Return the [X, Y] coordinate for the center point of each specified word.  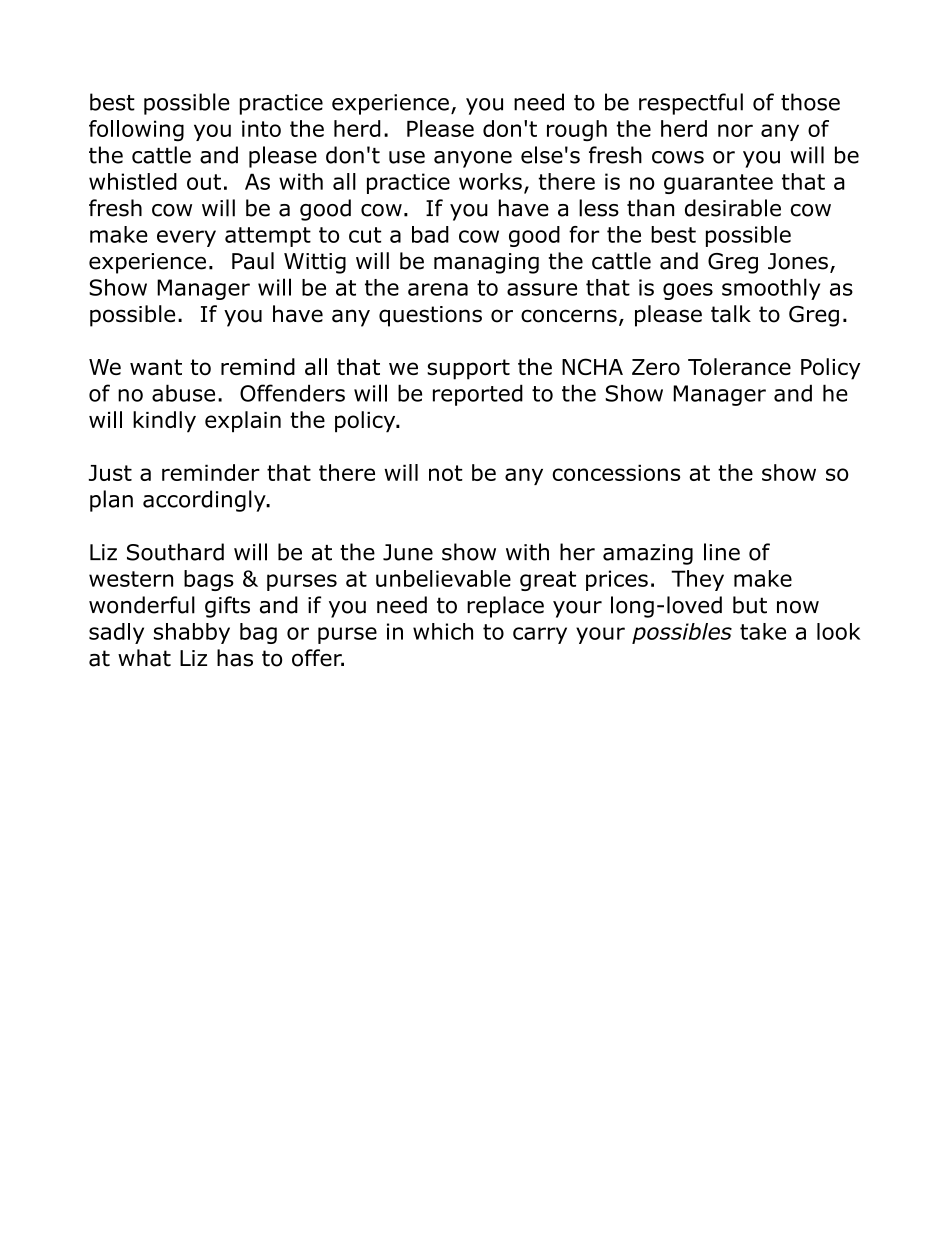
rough [577, 130]
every [186, 238]
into [261, 128]
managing [486, 263]
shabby [192, 633]
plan [111, 501]
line [722, 552]
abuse [183, 393]
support [468, 369]
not [446, 473]
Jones [798, 261]
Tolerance [739, 367]
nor [735, 130]
